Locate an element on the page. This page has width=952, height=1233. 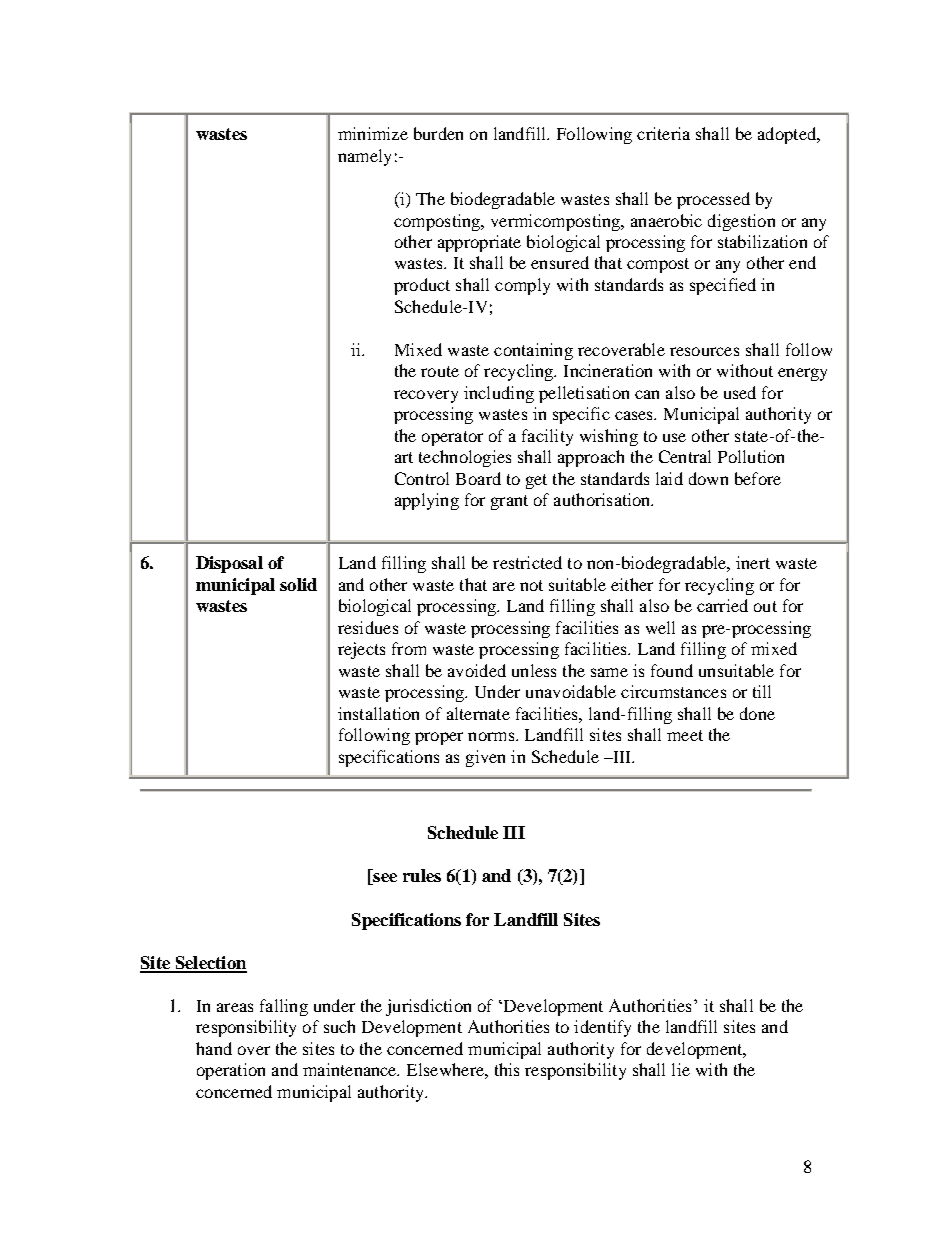
Pollution is located at coordinates (751, 456).
